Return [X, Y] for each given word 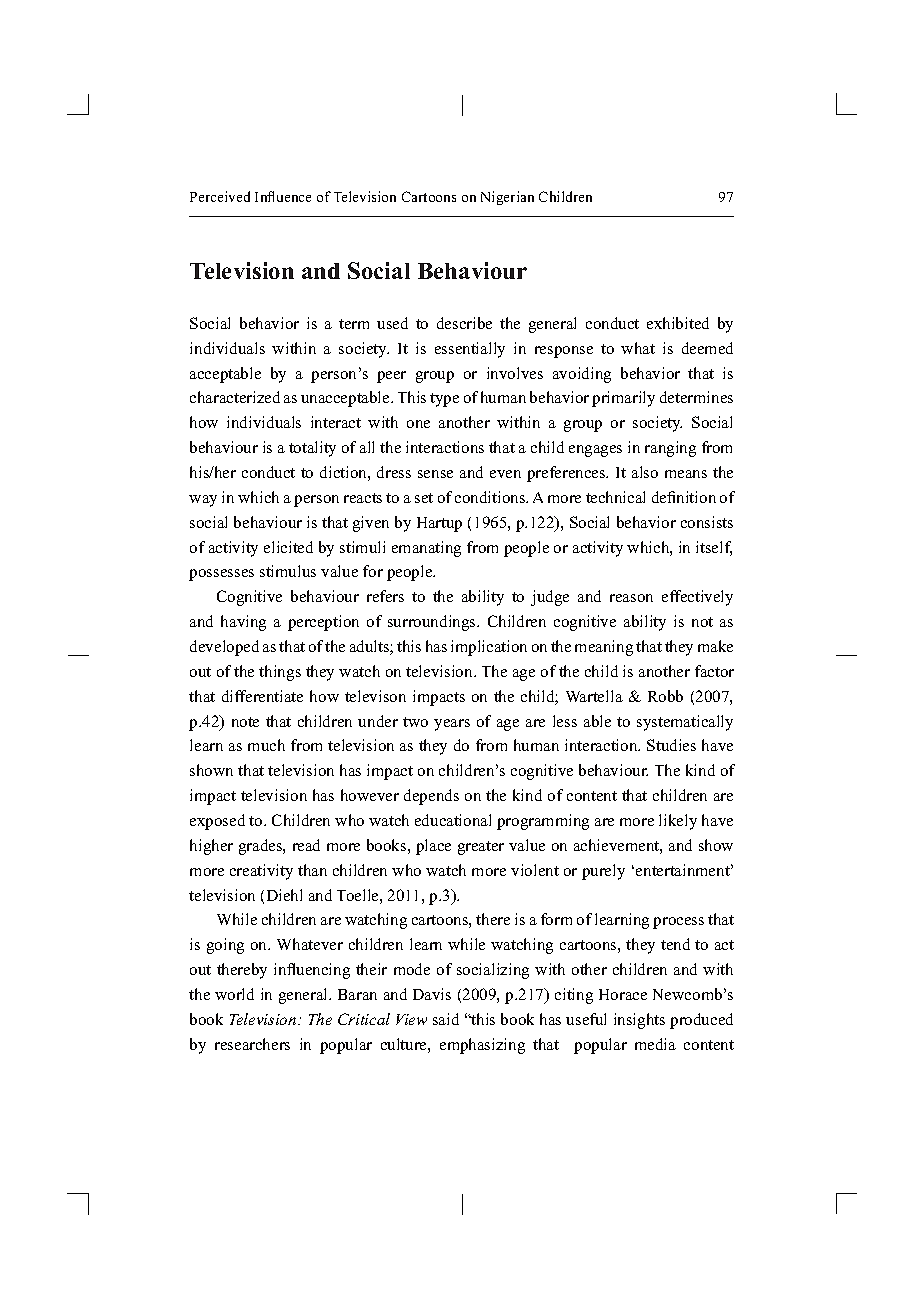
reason [631, 598]
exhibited [678, 323]
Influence [283, 196]
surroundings [433, 623]
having [243, 623]
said [446, 1019]
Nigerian [507, 198]
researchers [252, 1044]
